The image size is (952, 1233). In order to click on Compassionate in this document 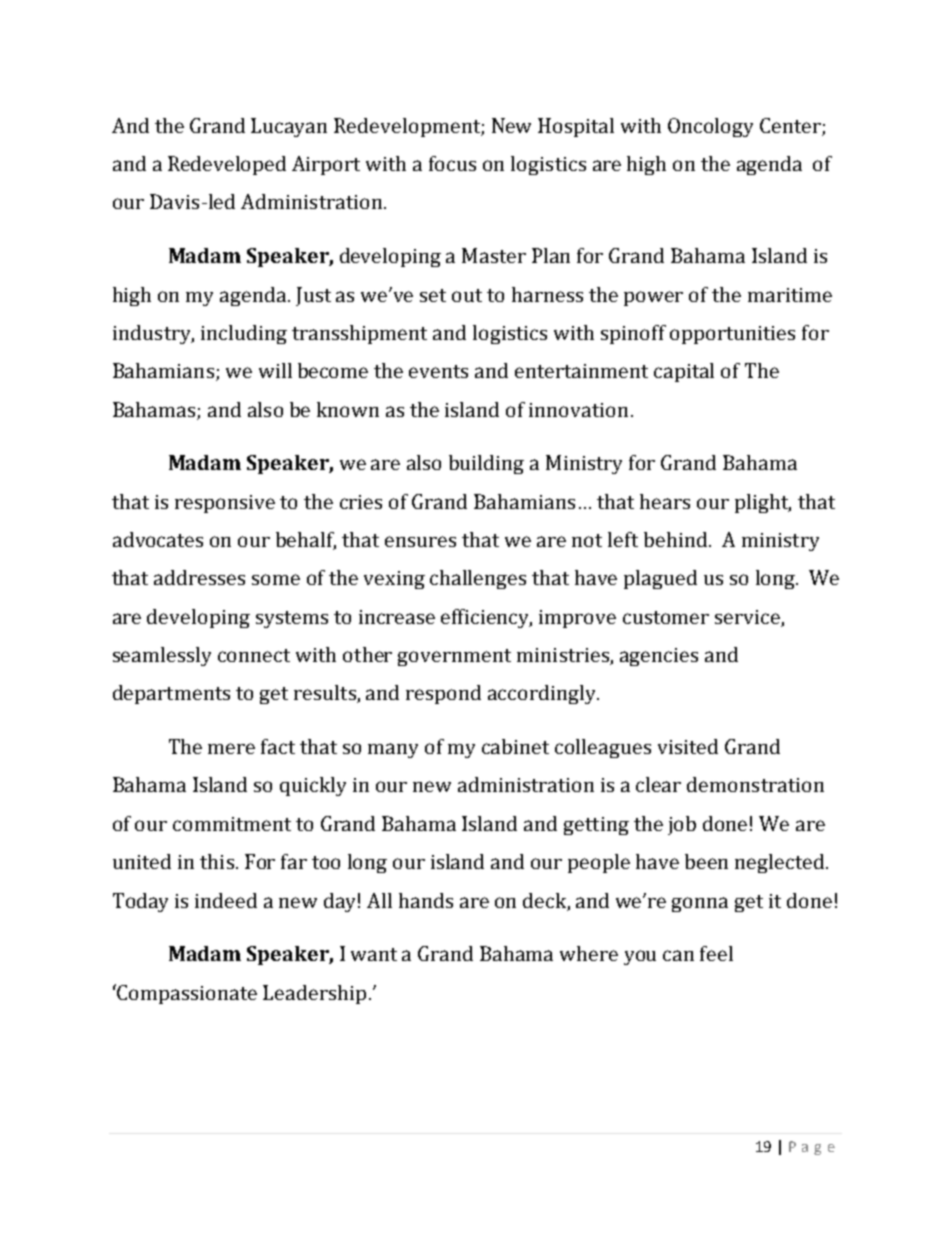, I will do `click(187, 994)`.
